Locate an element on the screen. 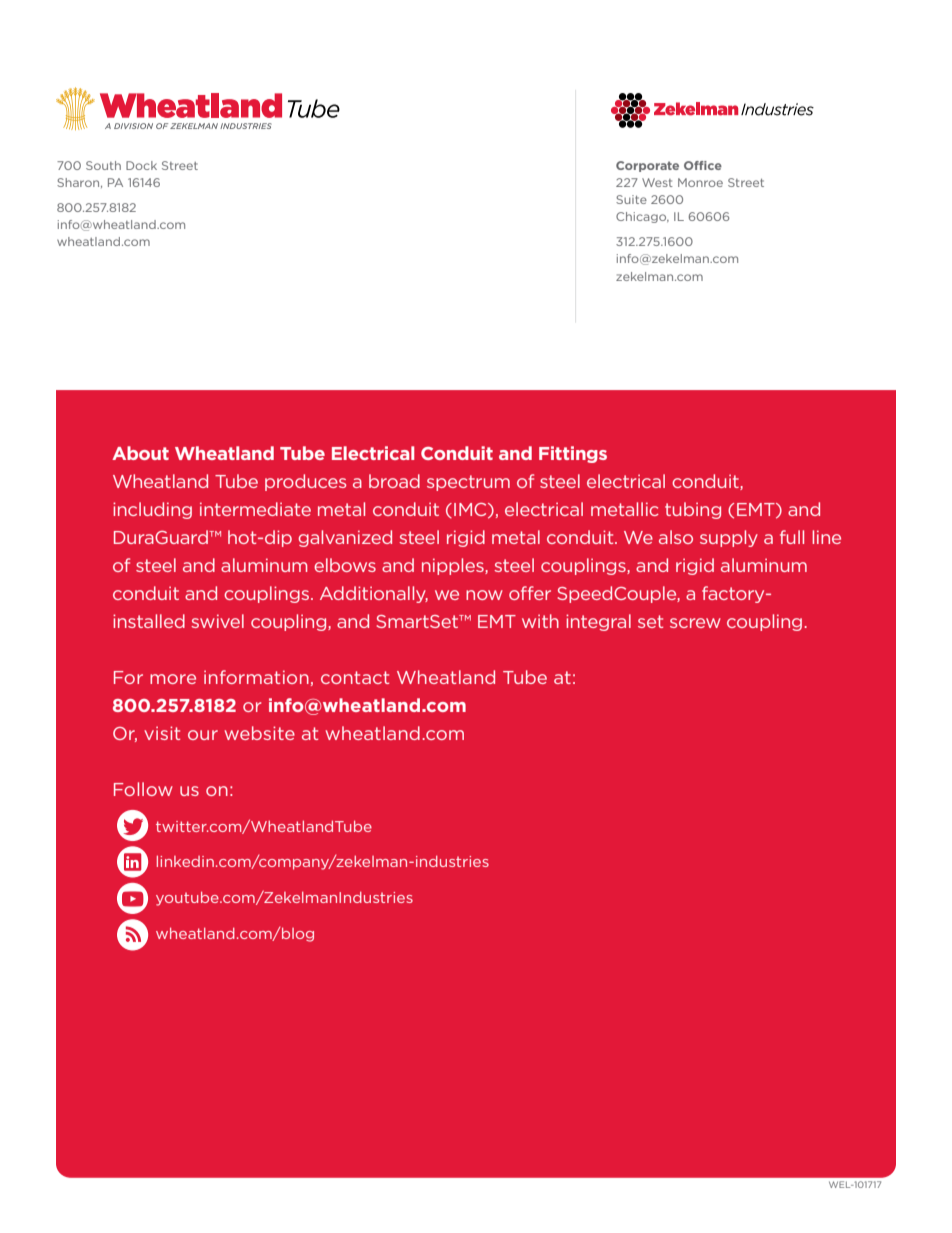  Monroe is located at coordinates (700, 182).
